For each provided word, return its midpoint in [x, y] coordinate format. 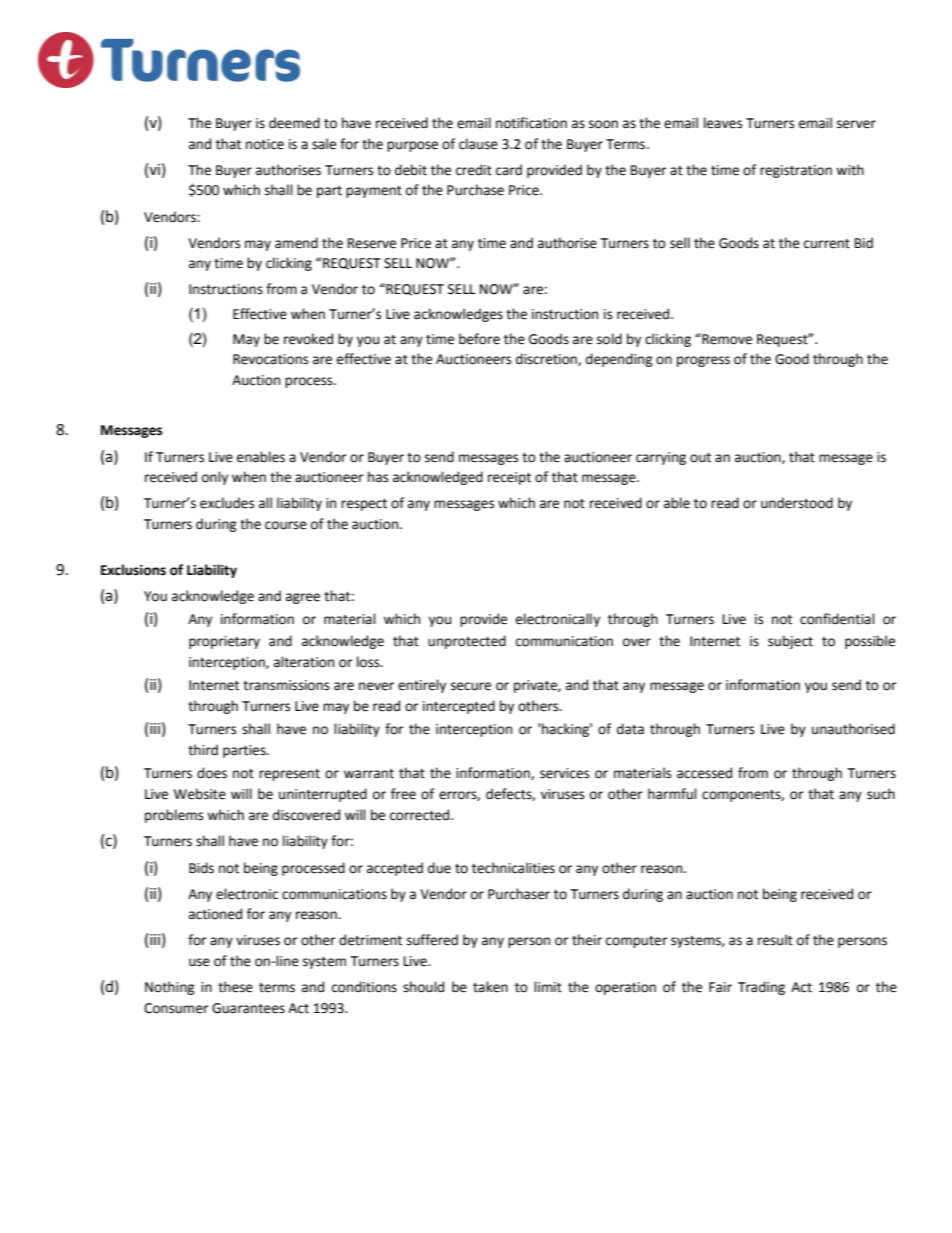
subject [790, 642]
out [700, 458]
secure [471, 686]
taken [490, 987]
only [215, 478]
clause [478, 144]
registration [796, 171]
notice [265, 144]
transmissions [286, 685]
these [235, 987]
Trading [761, 988]
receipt [509, 478]
